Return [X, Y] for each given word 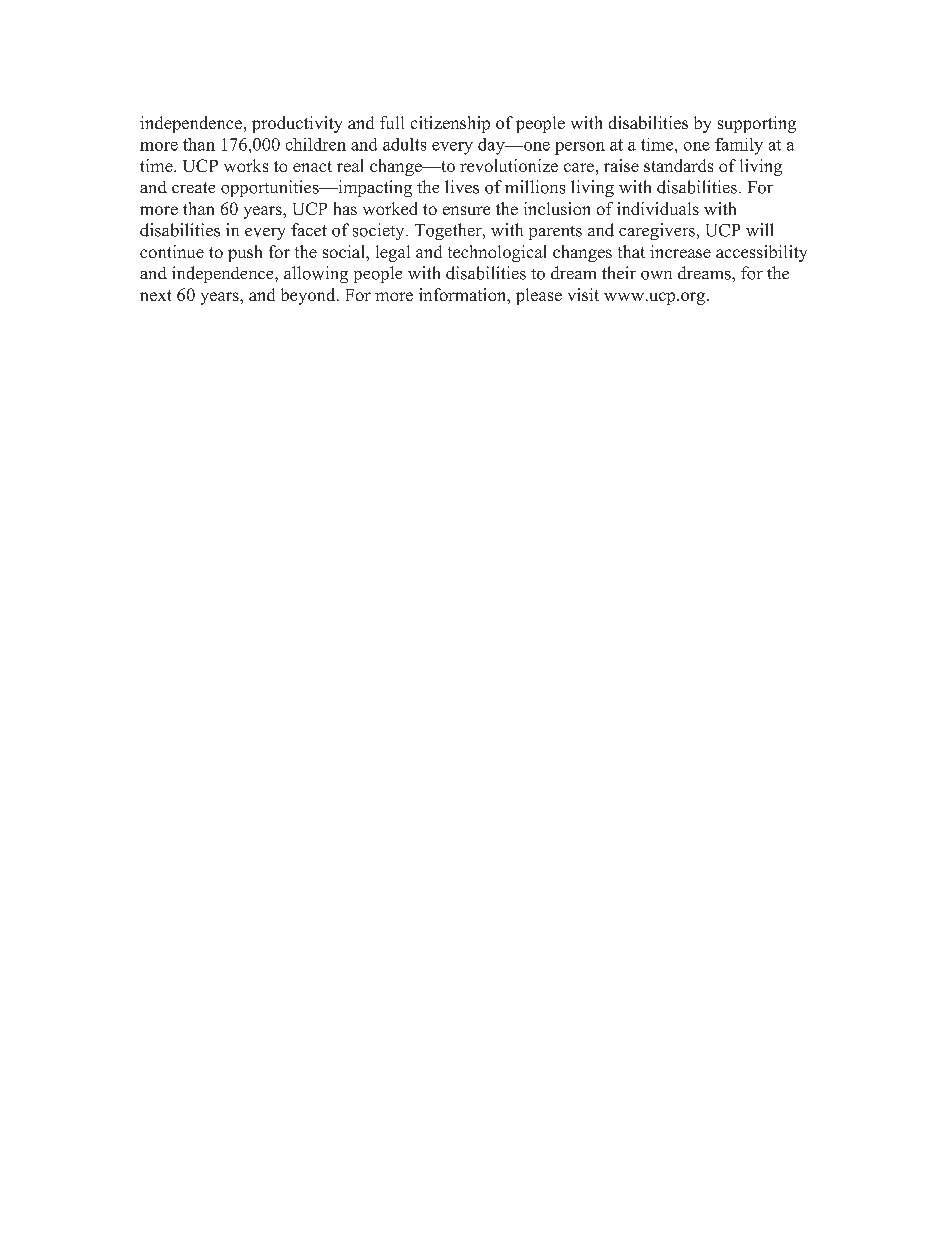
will [759, 229]
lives [462, 187]
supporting [757, 124]
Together [449, 231]
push [245, 253]
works [246, 165]
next [155, 295]
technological [497, 253]
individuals [658, 208]
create [193, 187]
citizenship [450, 124]
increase [680, 251]
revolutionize [509, 165]
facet [309, 229]
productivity [297, 124]
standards [678, 165]
